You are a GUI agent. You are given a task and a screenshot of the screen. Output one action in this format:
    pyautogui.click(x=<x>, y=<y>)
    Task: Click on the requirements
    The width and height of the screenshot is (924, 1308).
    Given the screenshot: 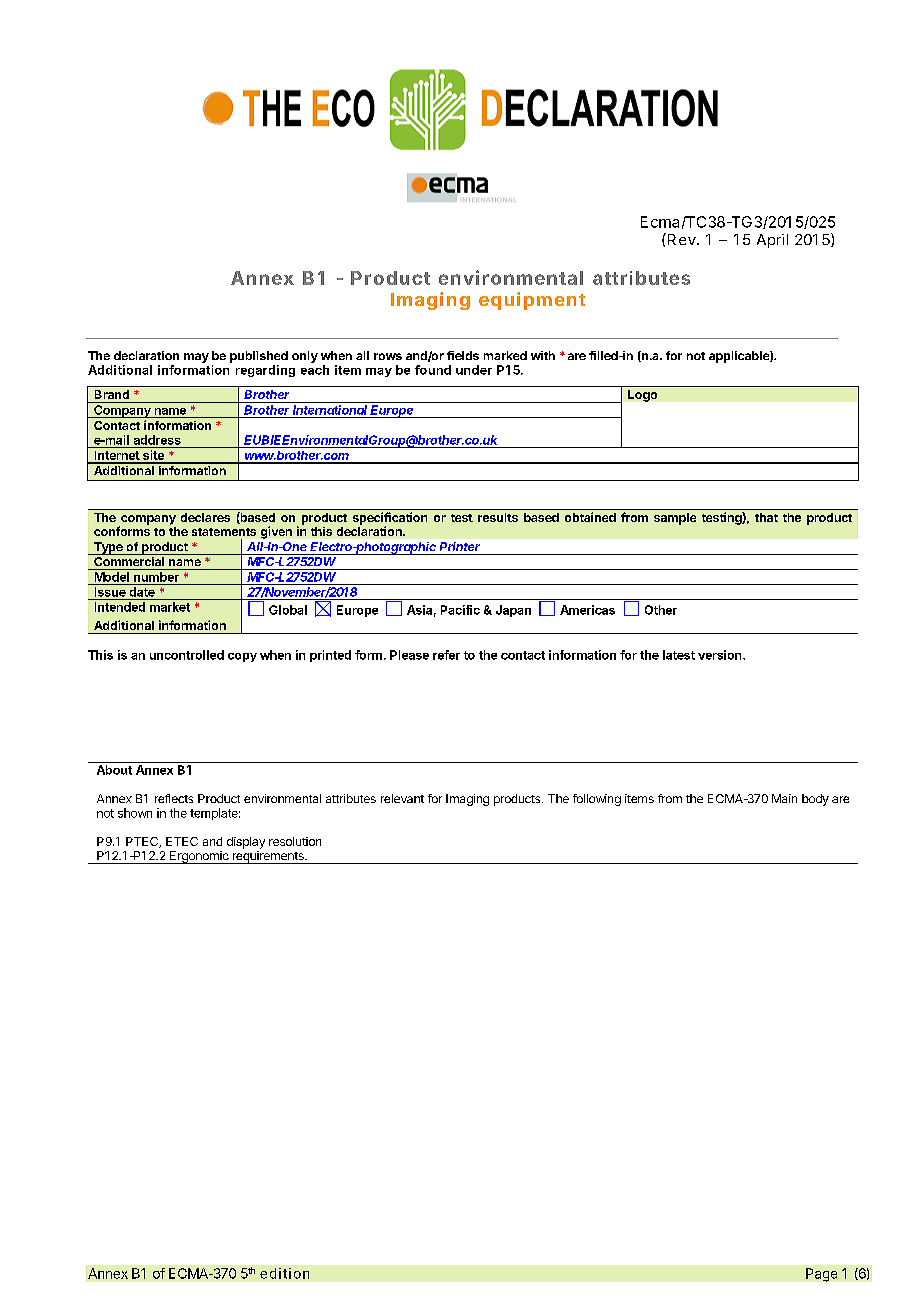 What is the action you would take?
    pyautogui.click(x=268, y=857)
